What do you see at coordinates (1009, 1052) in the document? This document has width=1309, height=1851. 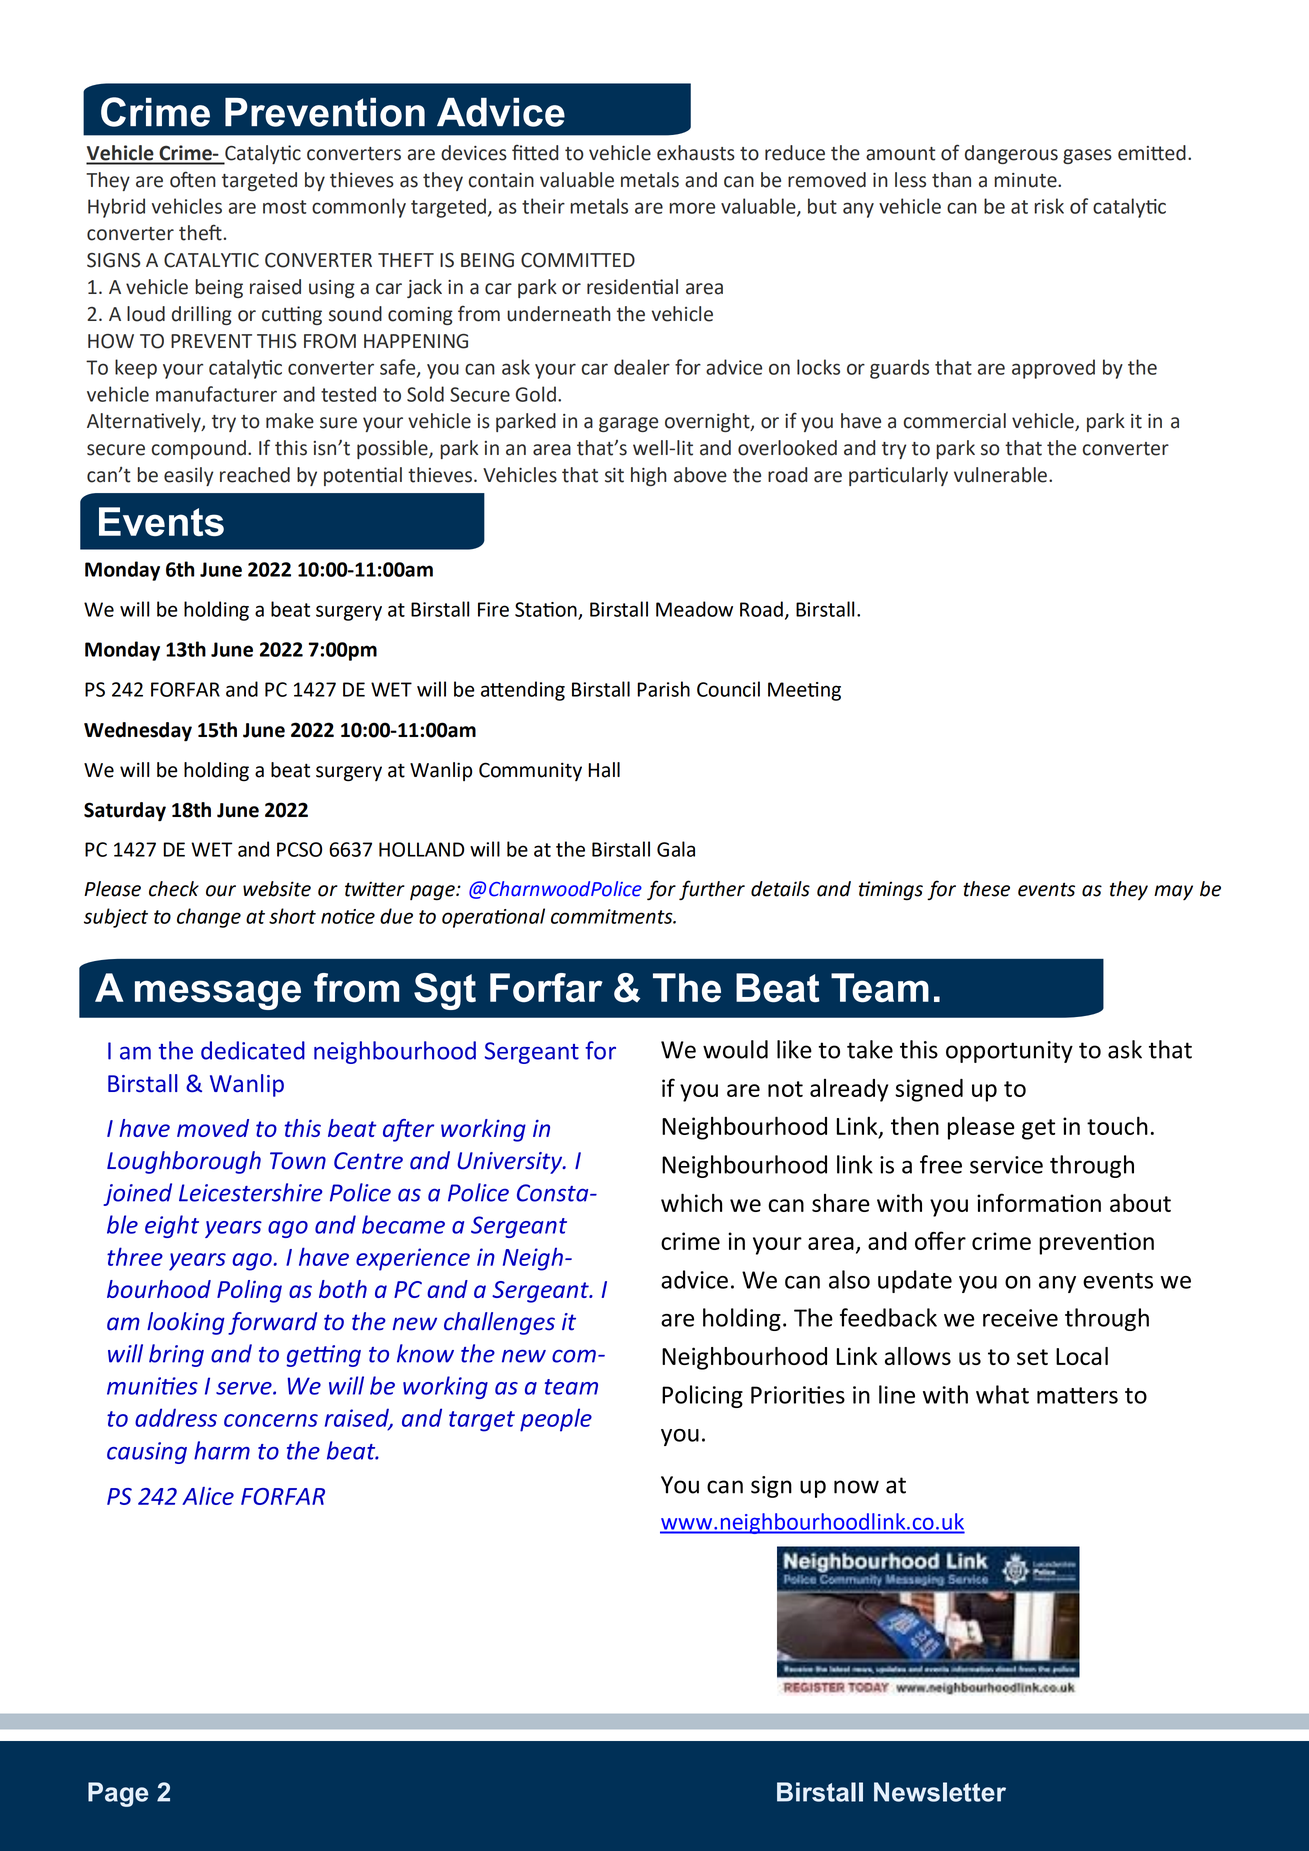 I see `opportunity` at bounding box center [1009, 1052].
